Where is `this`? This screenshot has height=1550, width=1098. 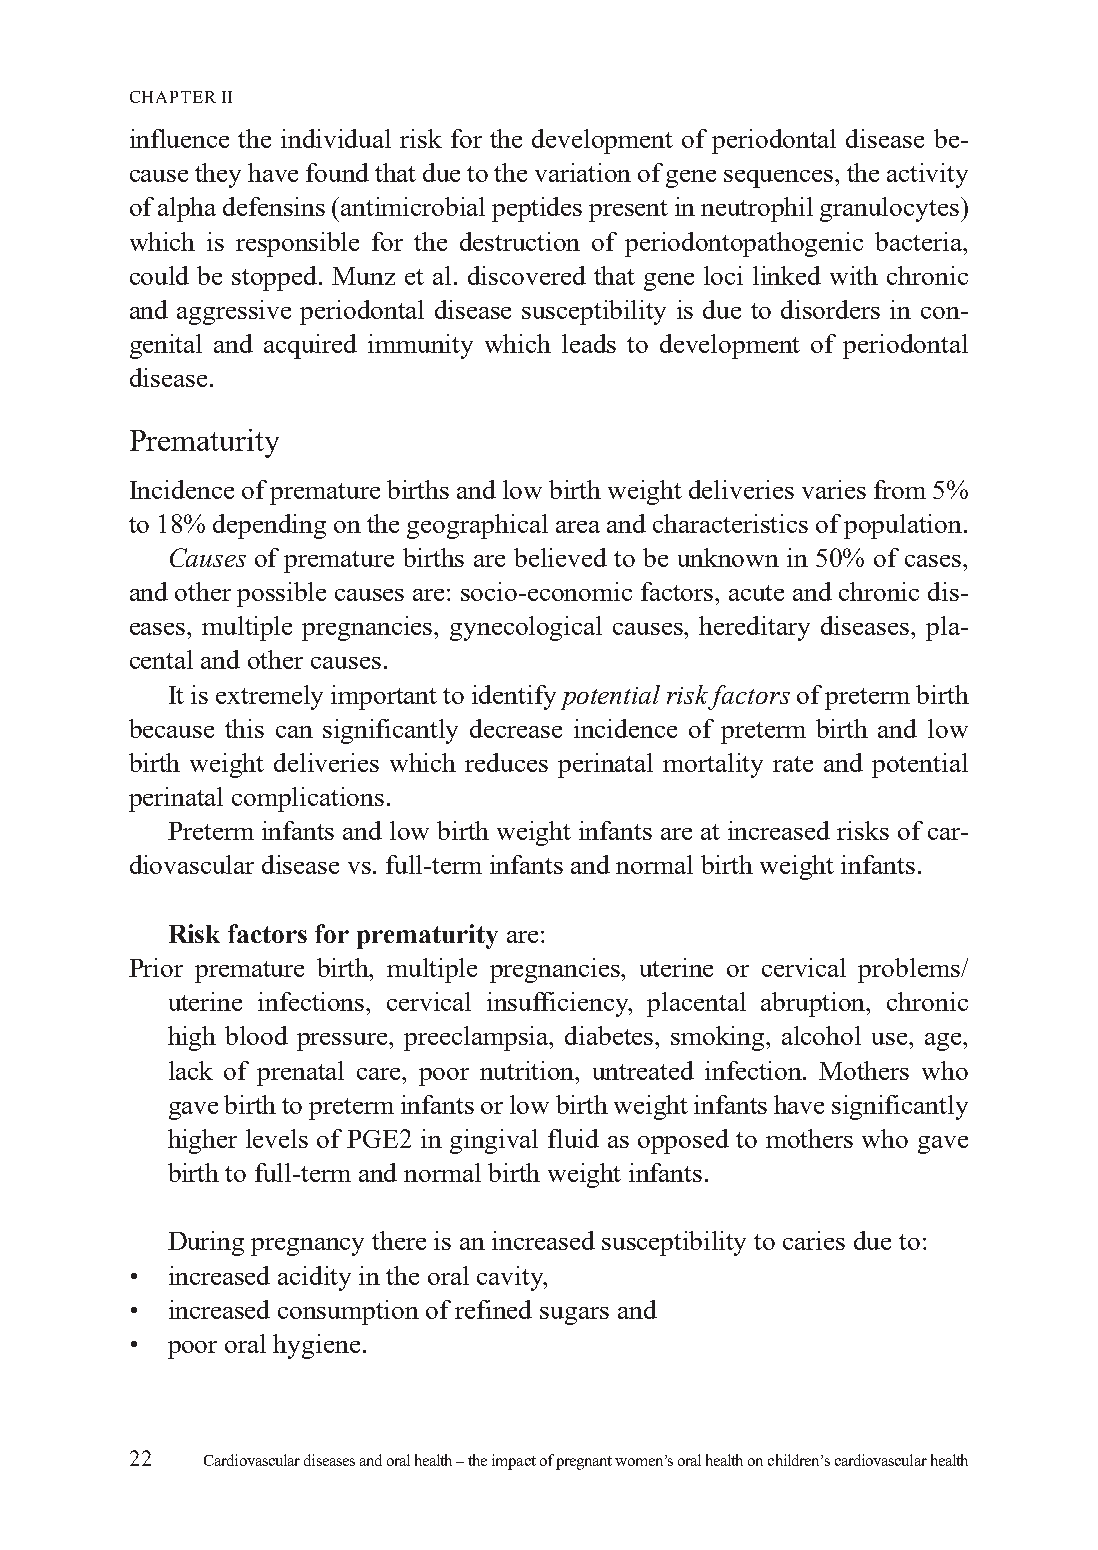
this is located at coordinates (244, 728).
